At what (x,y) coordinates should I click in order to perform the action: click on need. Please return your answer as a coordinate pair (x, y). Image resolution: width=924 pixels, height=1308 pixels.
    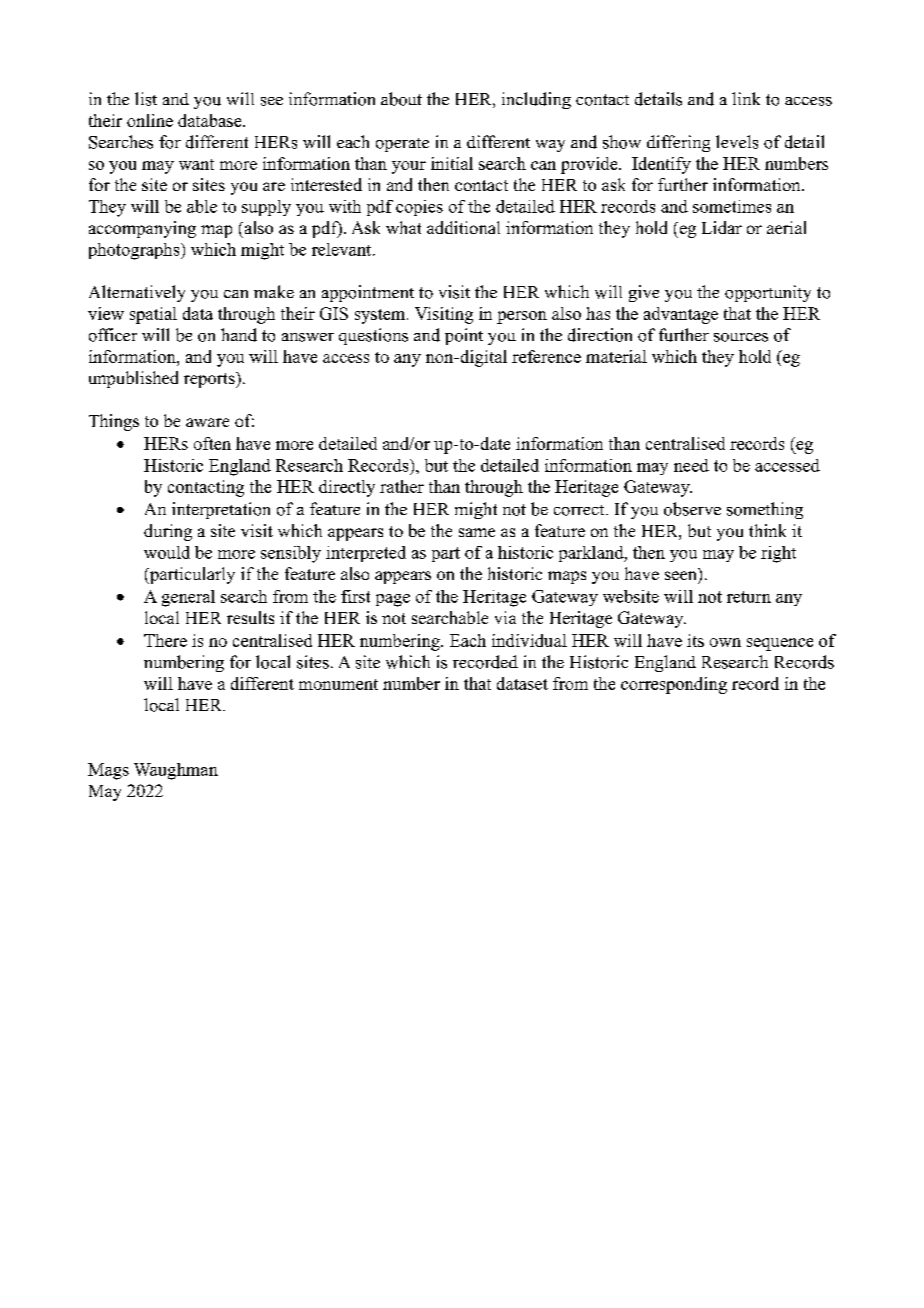
    Looking at the image, I should click on (691, 465).
